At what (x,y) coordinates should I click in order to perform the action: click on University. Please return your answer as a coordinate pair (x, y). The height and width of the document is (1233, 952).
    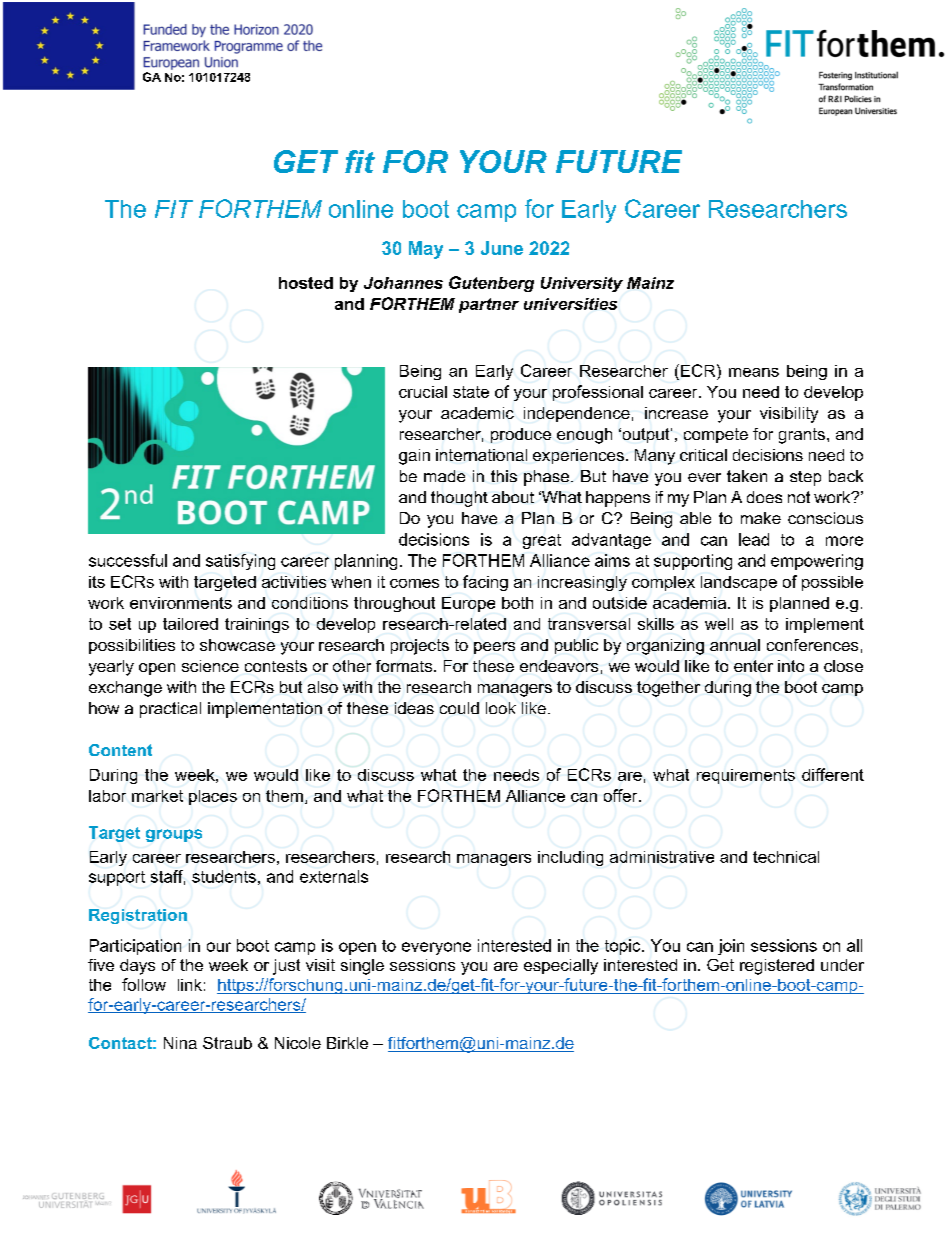
    Looking at the image, I should click on (582, 284).
